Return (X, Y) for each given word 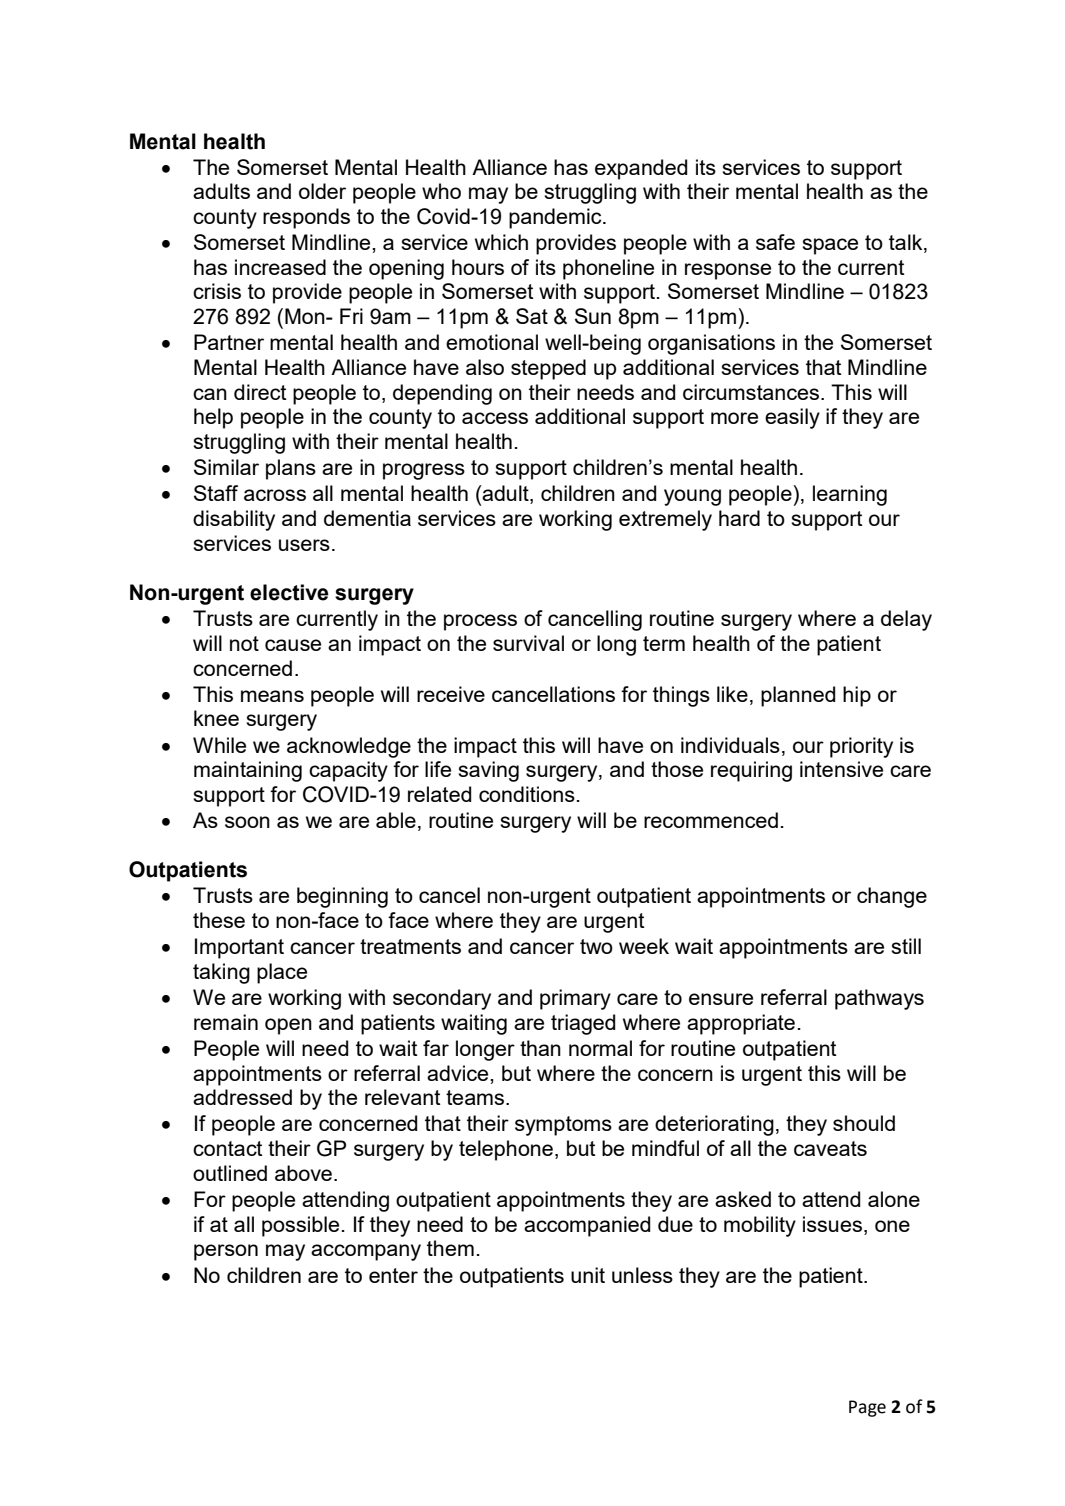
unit (588, 1275)
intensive (841, 769)
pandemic (556, 218)
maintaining (248, 771)
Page (867, 1408)
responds (306, 218)
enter (393, 1275)
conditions (527, 794)
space (830, 246)
